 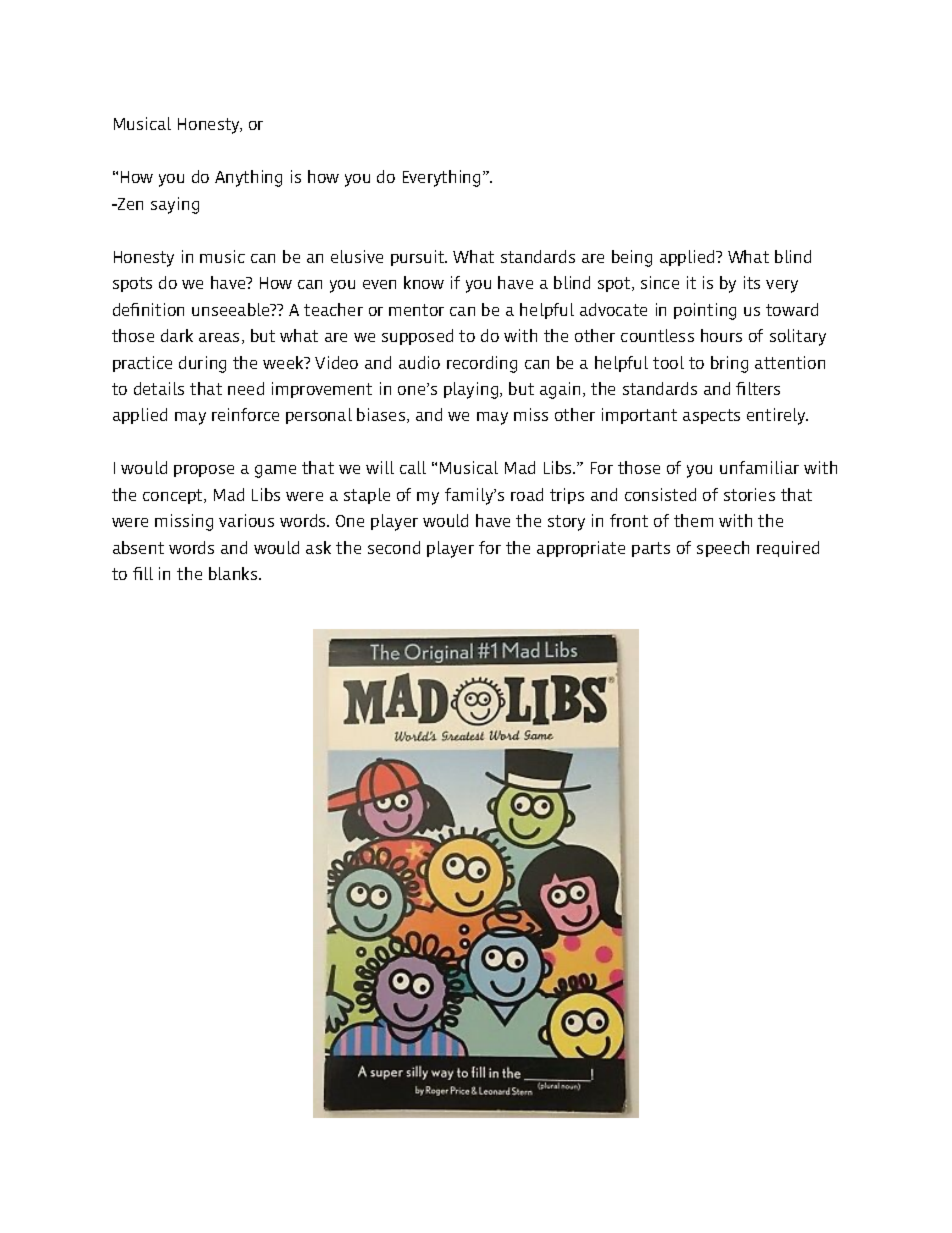 I want to click on Anything, so click(x=248, y=178).
